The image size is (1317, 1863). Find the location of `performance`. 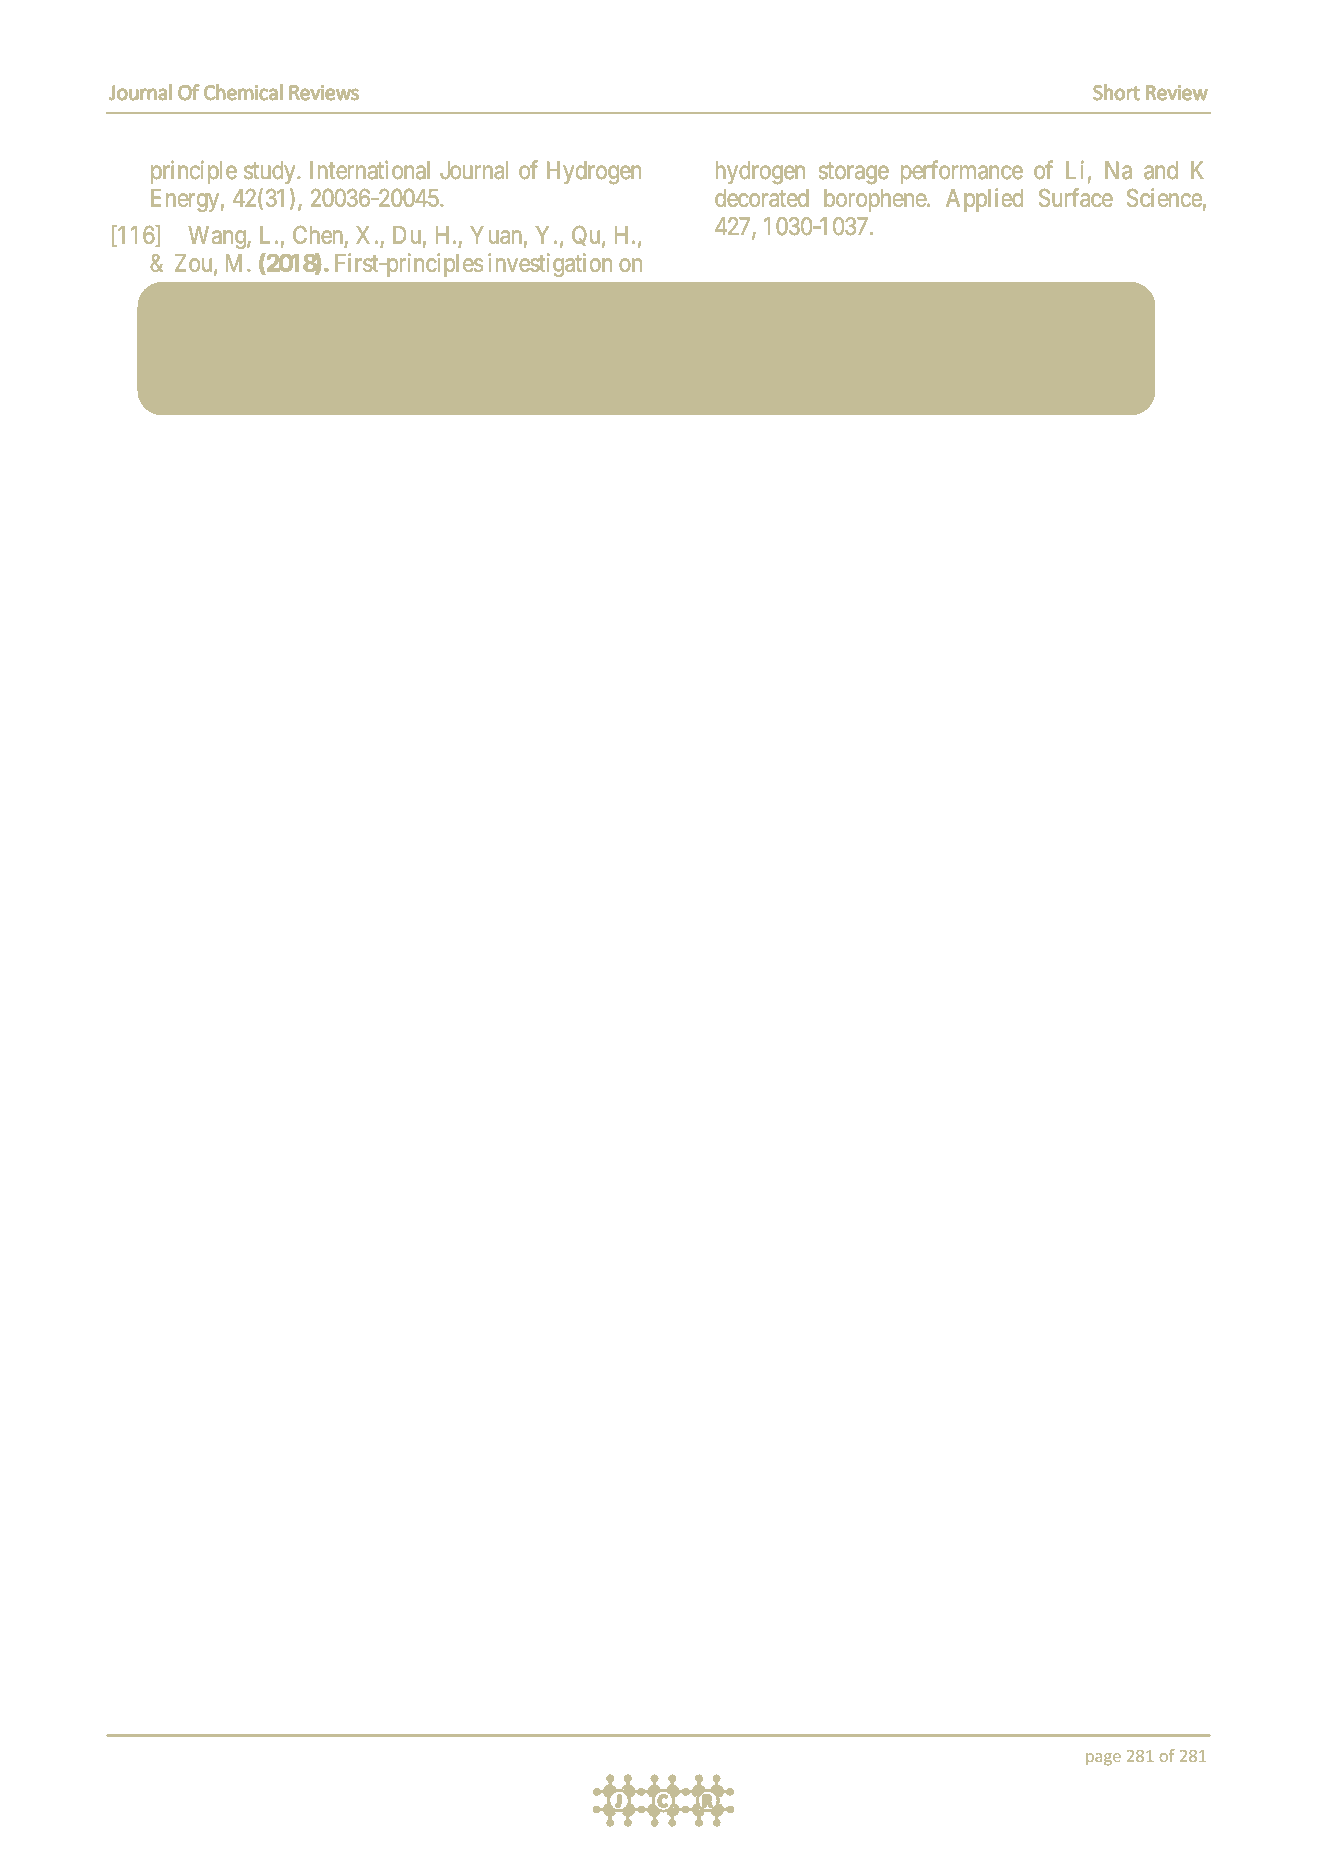

performance is located at coordinates (962, 172).
